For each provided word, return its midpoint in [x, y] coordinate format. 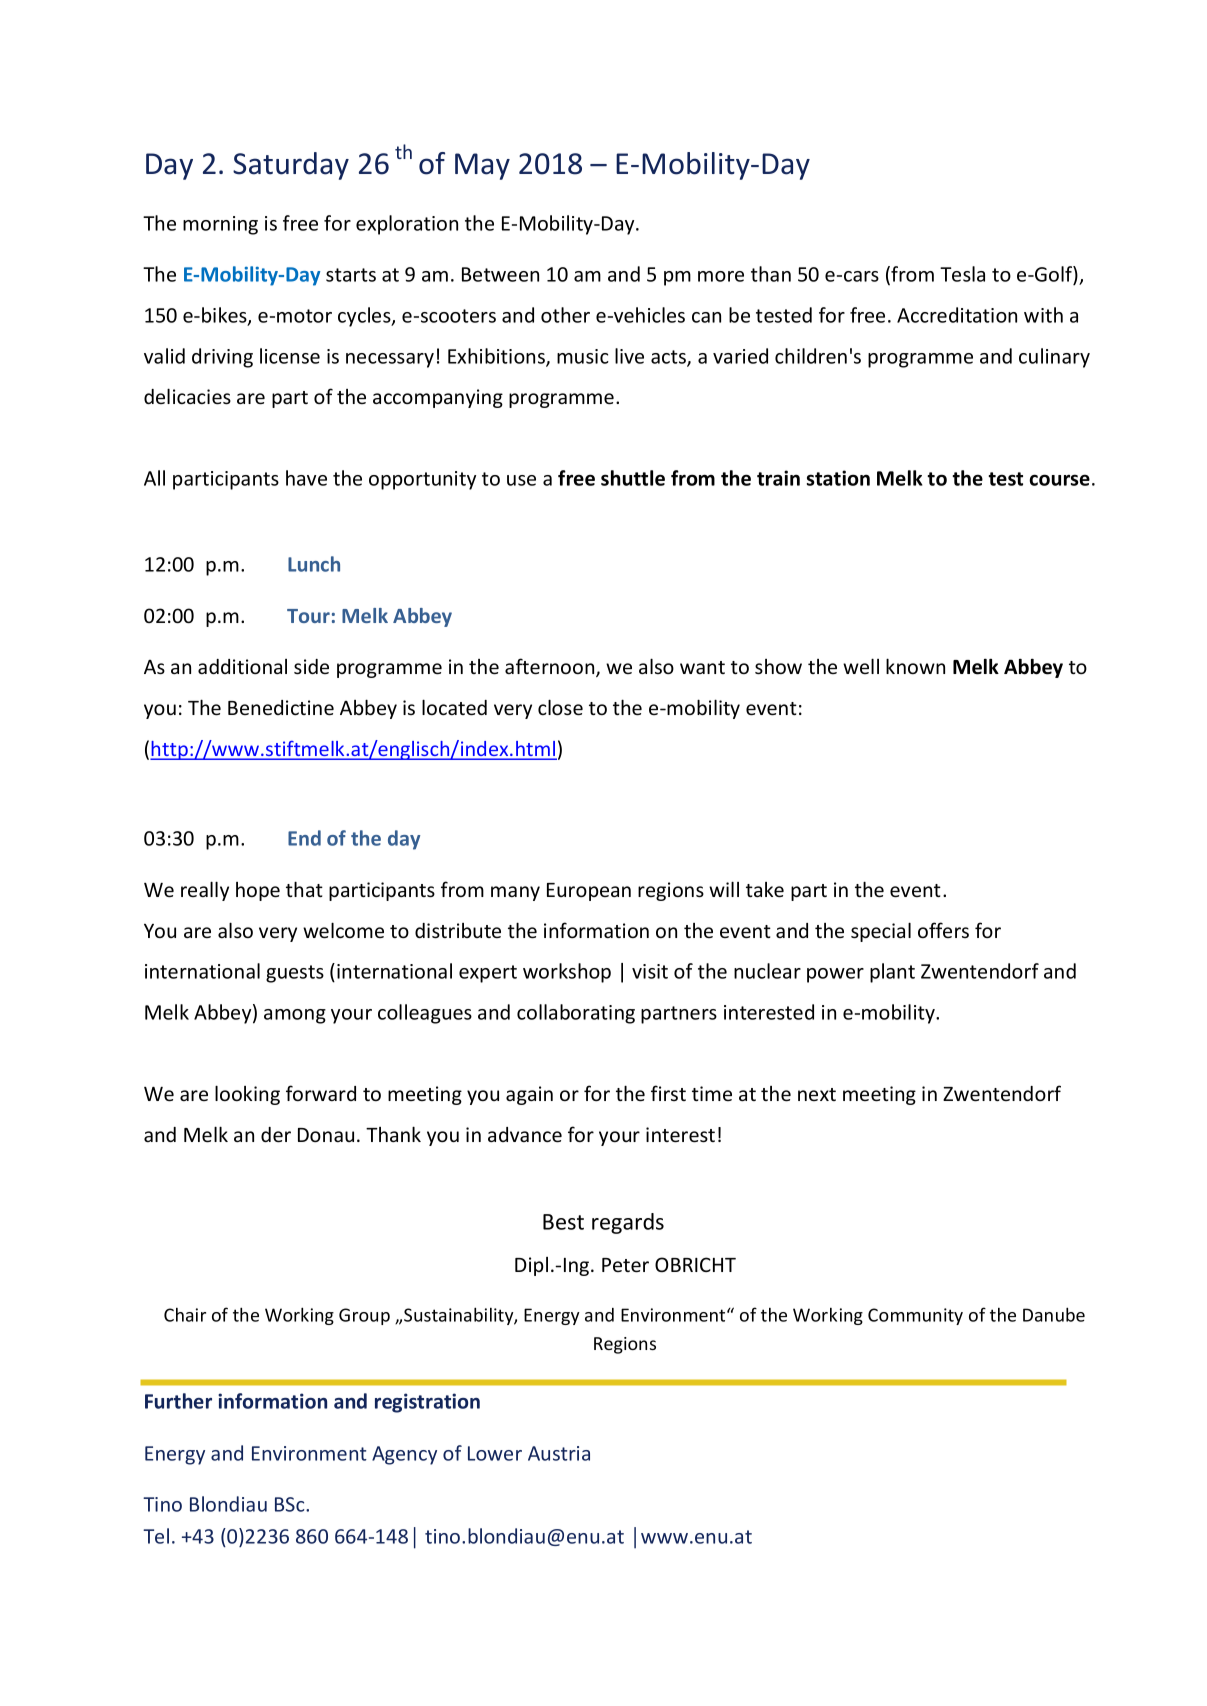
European [589, 892]
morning [220, 225]
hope [258, 891]
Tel [156, 1536]
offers [943, 930]
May [482, 166]
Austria [559, 1453]
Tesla [962, 274]
